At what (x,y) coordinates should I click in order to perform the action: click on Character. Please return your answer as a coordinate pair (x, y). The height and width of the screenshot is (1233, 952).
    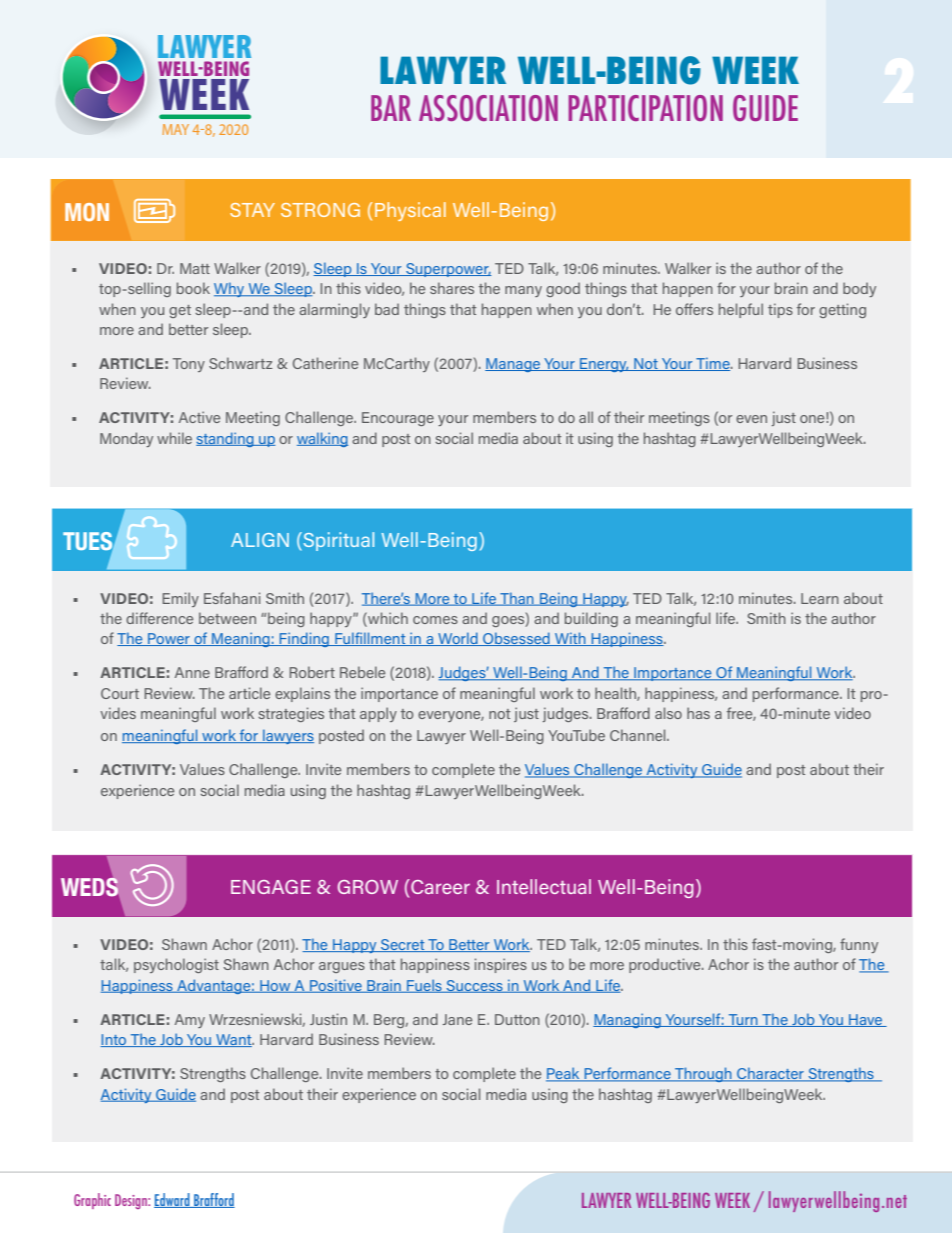
    Looking at the image, I should click on (770, 1074).
